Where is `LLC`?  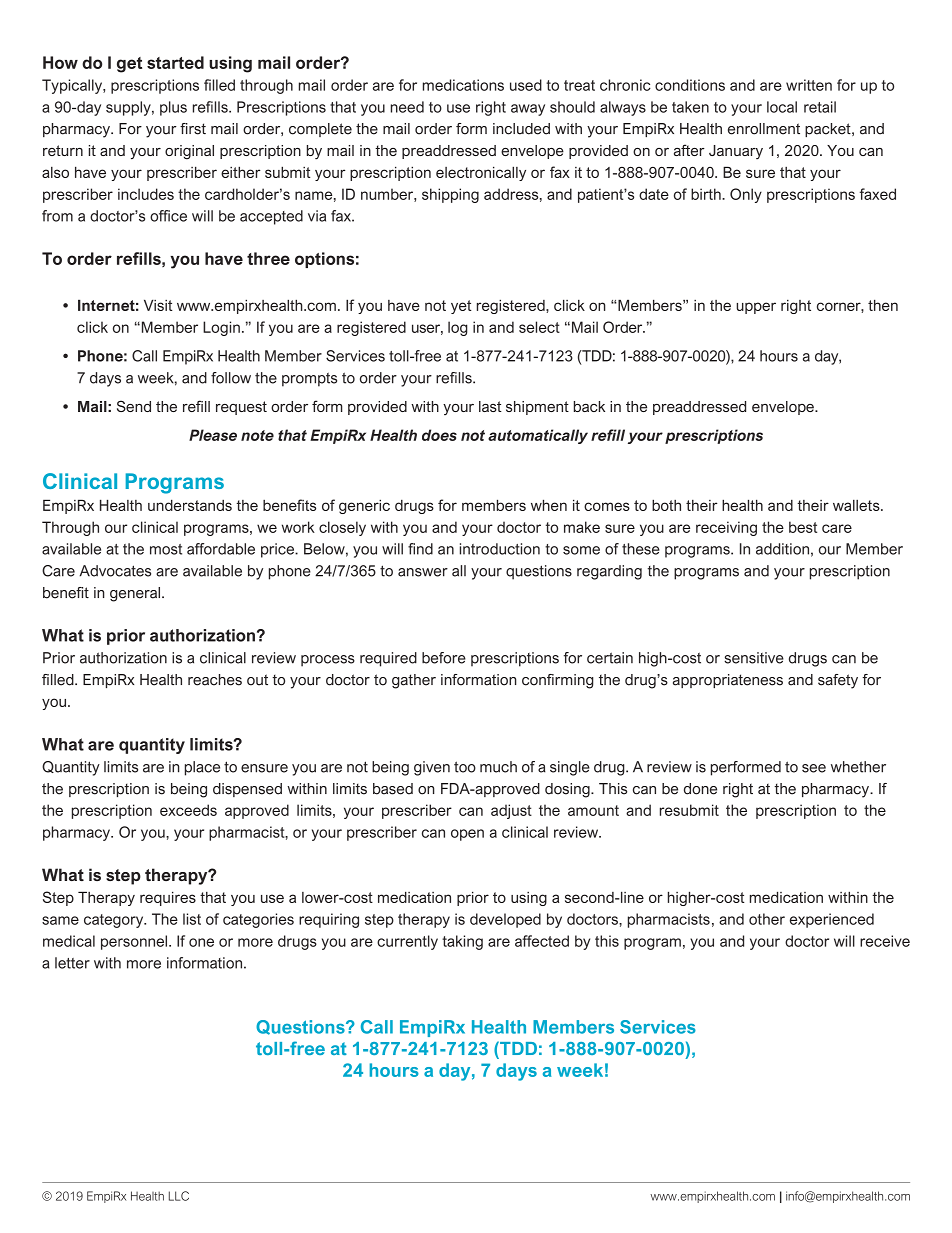
LLC is located at coordinates (179, 1196).
